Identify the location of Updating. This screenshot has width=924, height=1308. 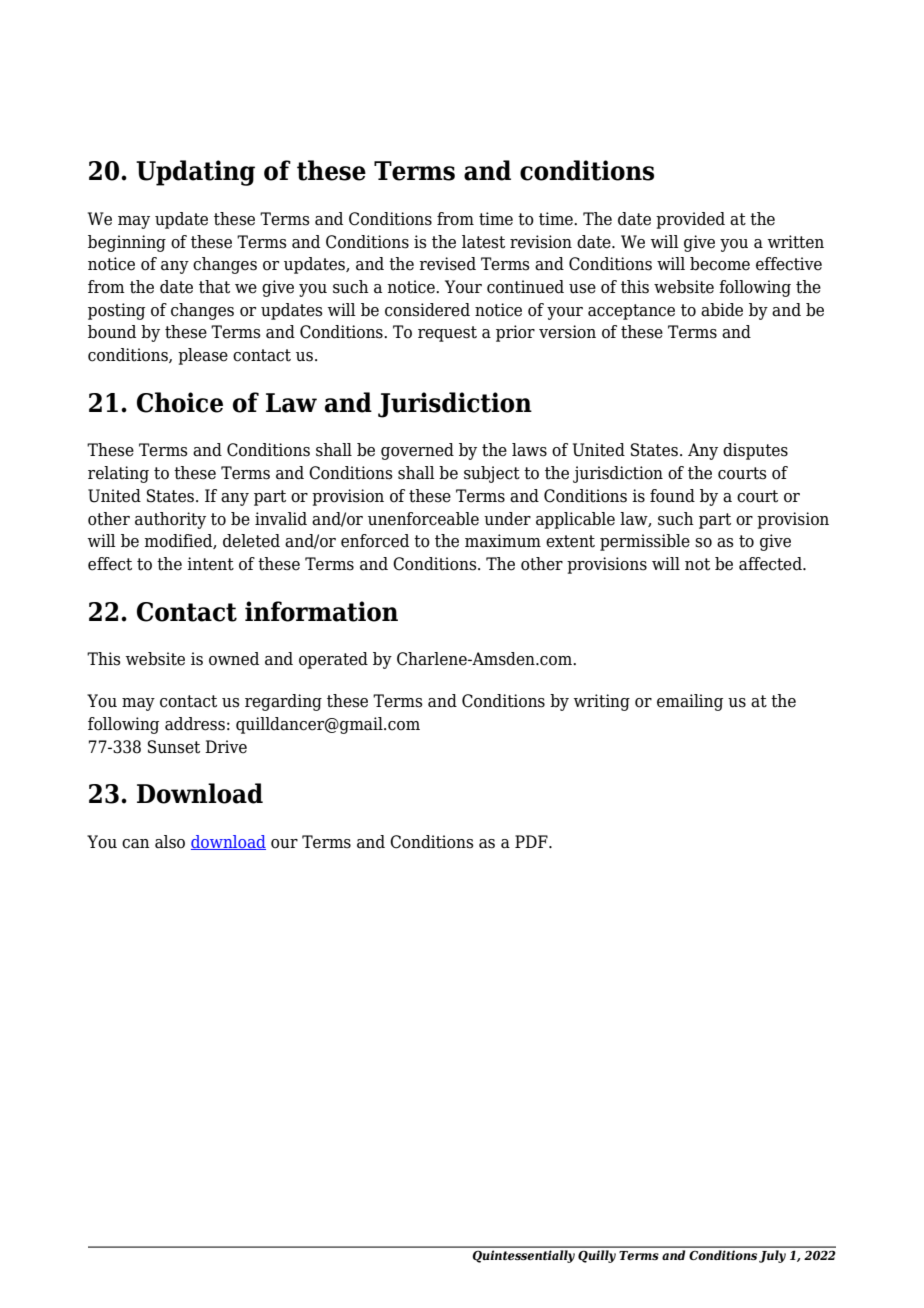
(195, 173).
